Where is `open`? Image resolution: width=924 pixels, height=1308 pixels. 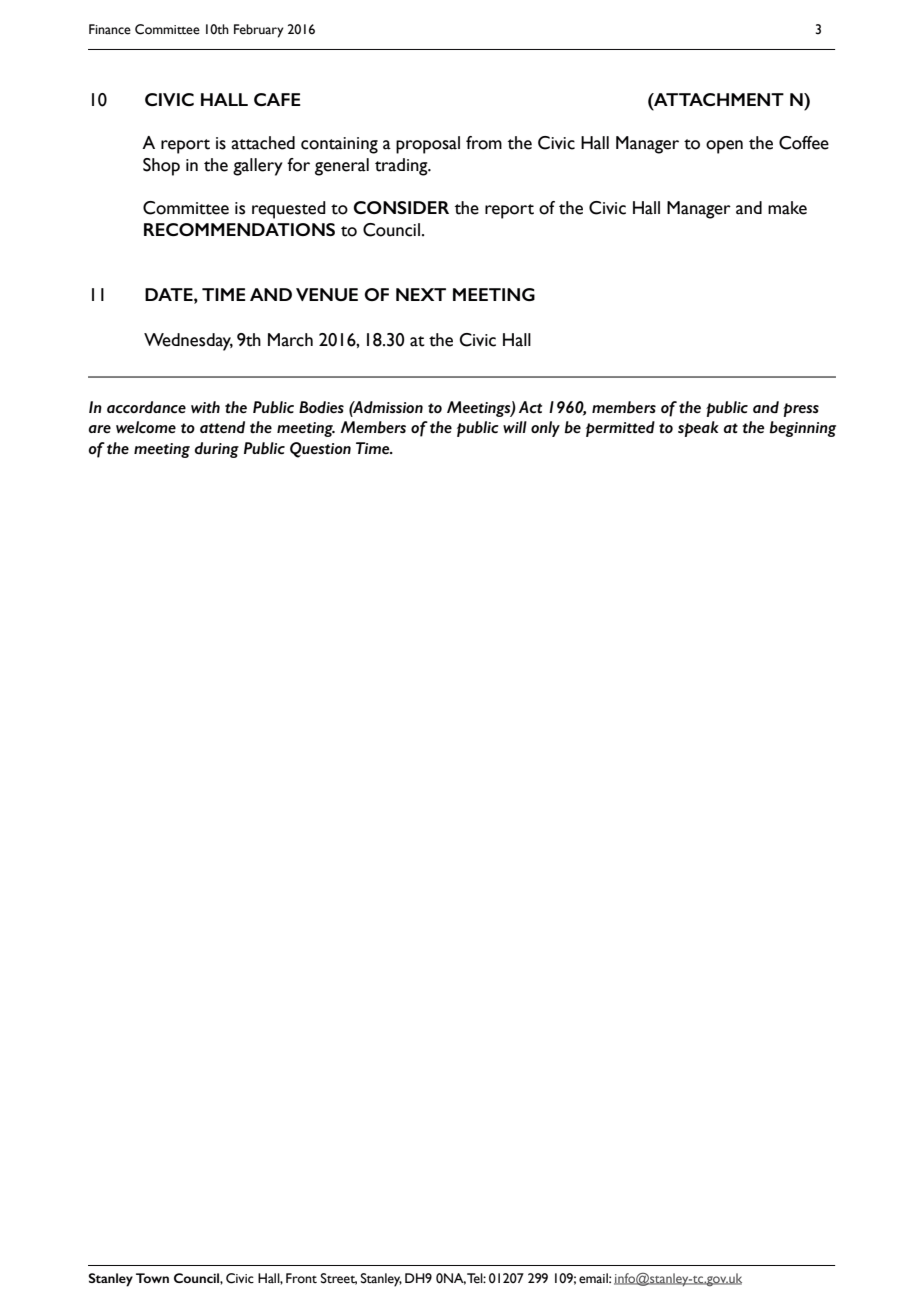 open is located at coordinates (724, 147).
